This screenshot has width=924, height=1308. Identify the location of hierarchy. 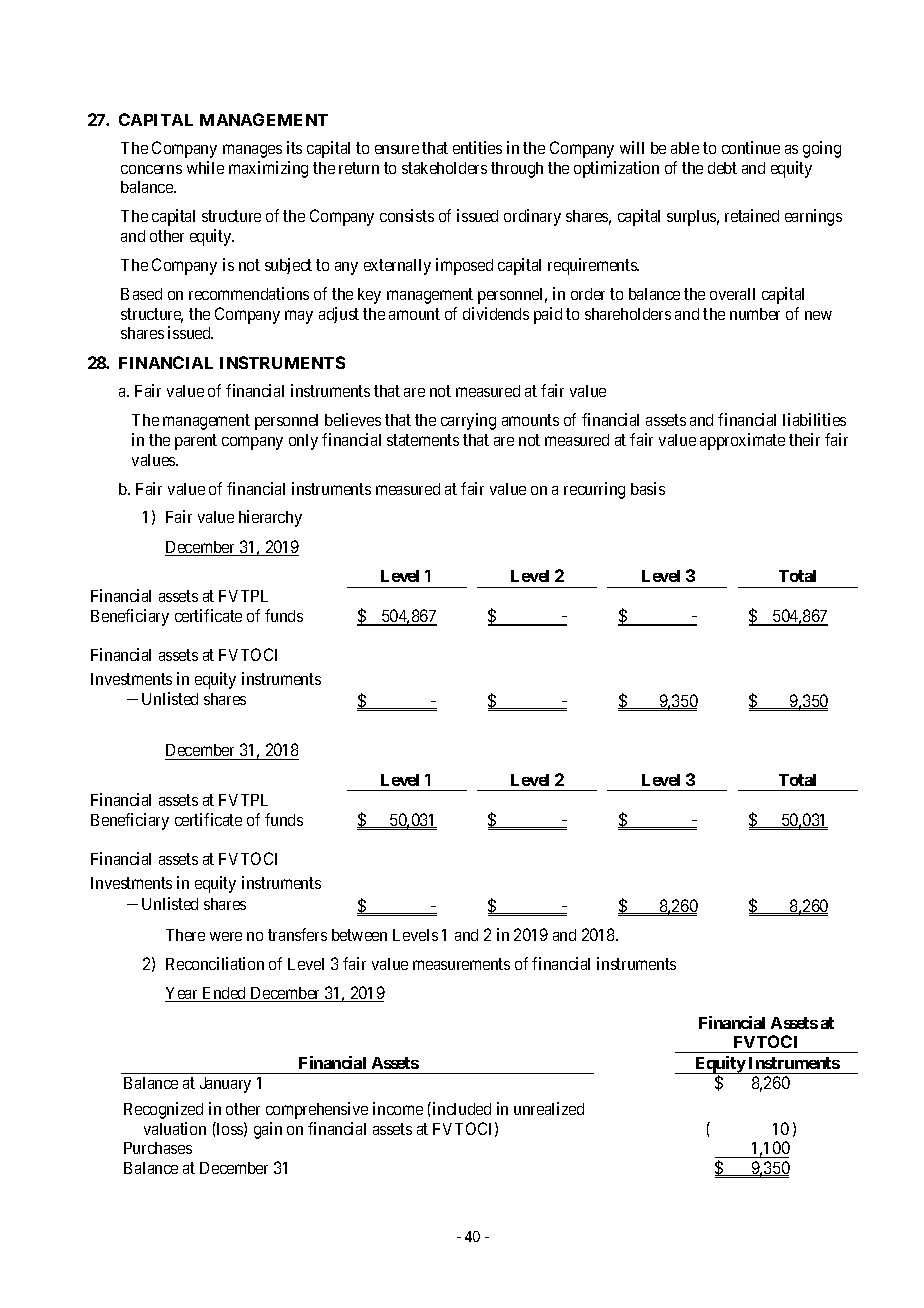
(270, 518).
